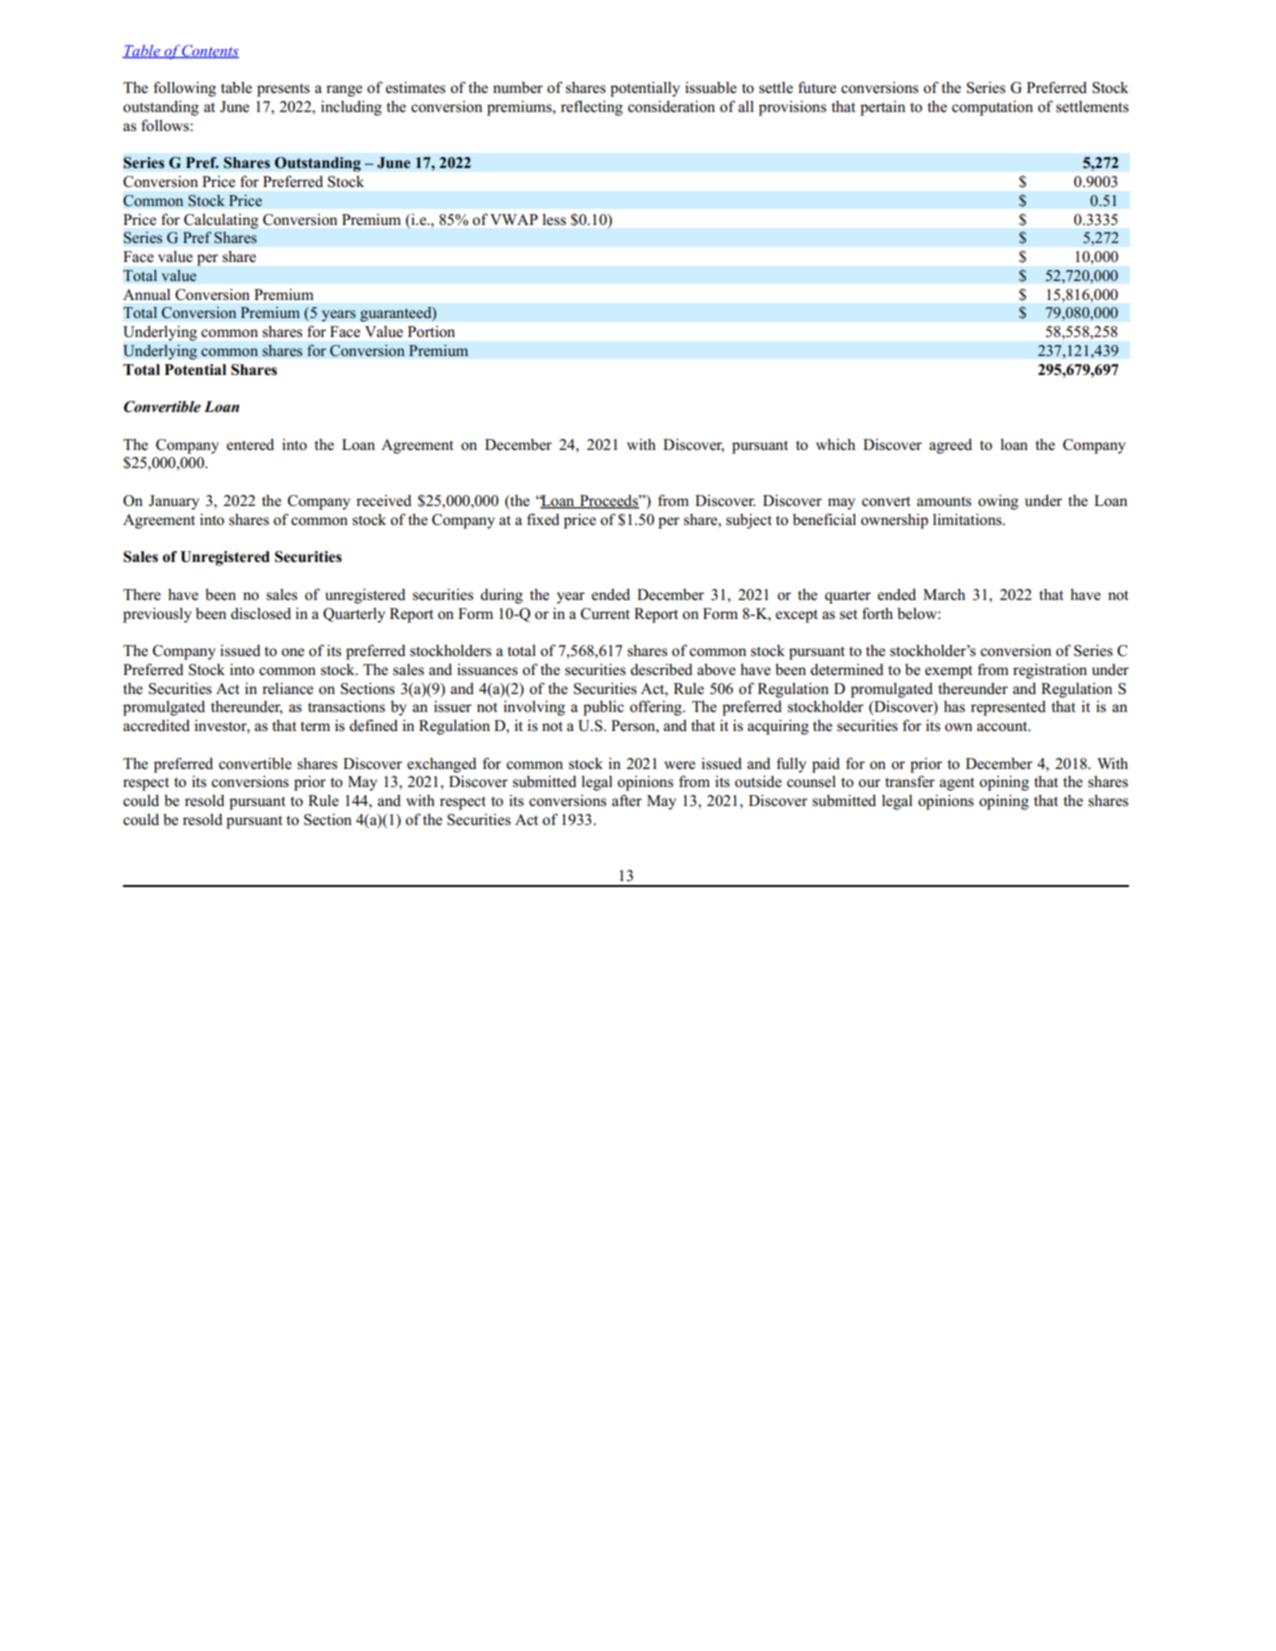 Image resolution: width=1276 pixels, height=1651 pixels. Describe the element at coordinates (543, 519) in the screenshot. I see `fixed` at that location.
